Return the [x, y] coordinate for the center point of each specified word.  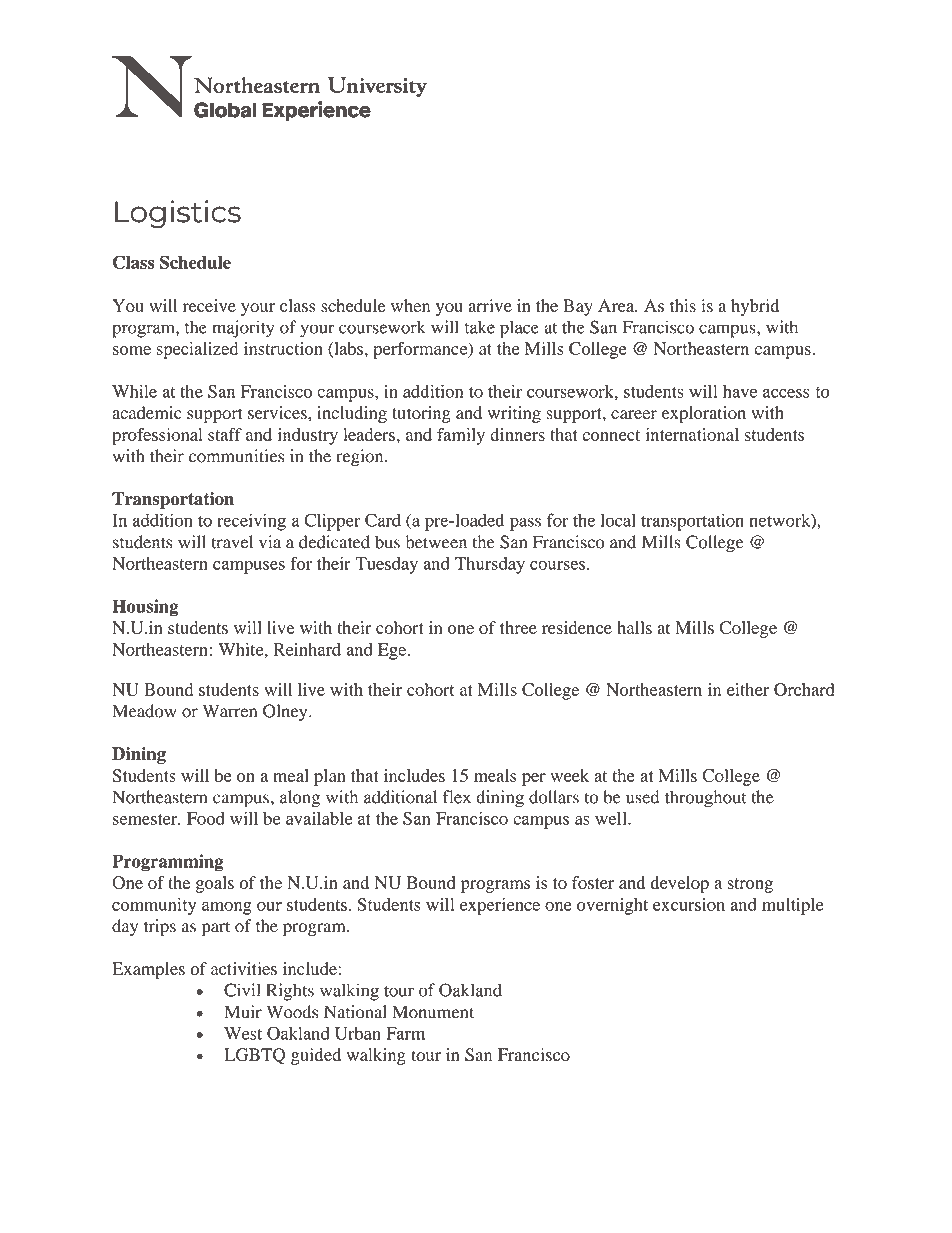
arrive [490, 305]
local [618, 520]
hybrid [755, 307]
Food [206, 818]
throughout [706, 799]
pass [525, 524]
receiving [251, 522]
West [243, 1033]
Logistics [178, 214]
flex [457, 797]
